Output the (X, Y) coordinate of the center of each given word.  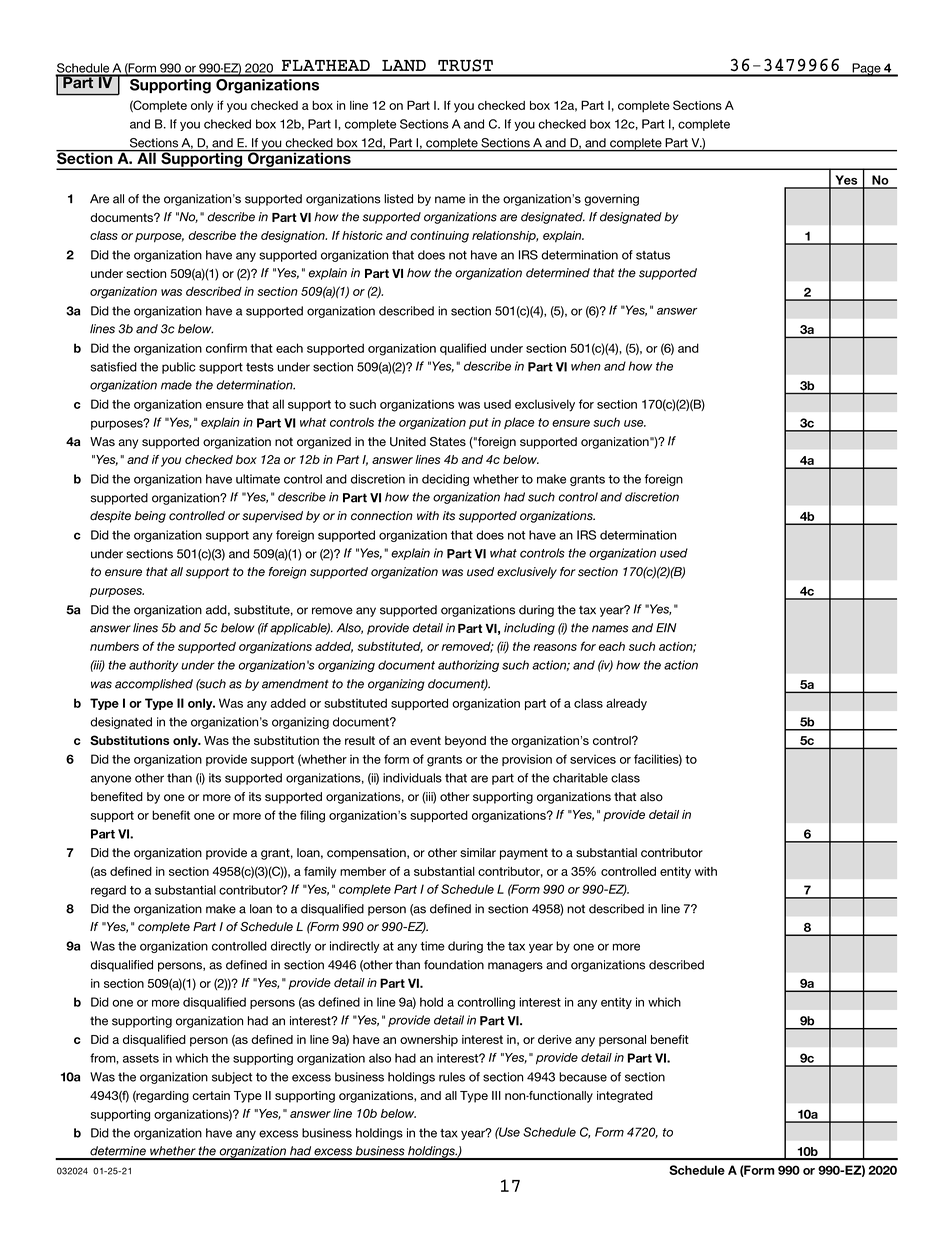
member (363, 871)
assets (141, 1058)
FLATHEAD (326, 65)
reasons (555, 647)
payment (524, 854)
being (150, 517)
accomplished (154, 685)
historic (362, 235)
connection (382, 516)
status (653, 255)
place (519, 423)
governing (611, 200)
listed (398, 199)
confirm (226, 348)
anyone (110, 780)
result (360, 740)
